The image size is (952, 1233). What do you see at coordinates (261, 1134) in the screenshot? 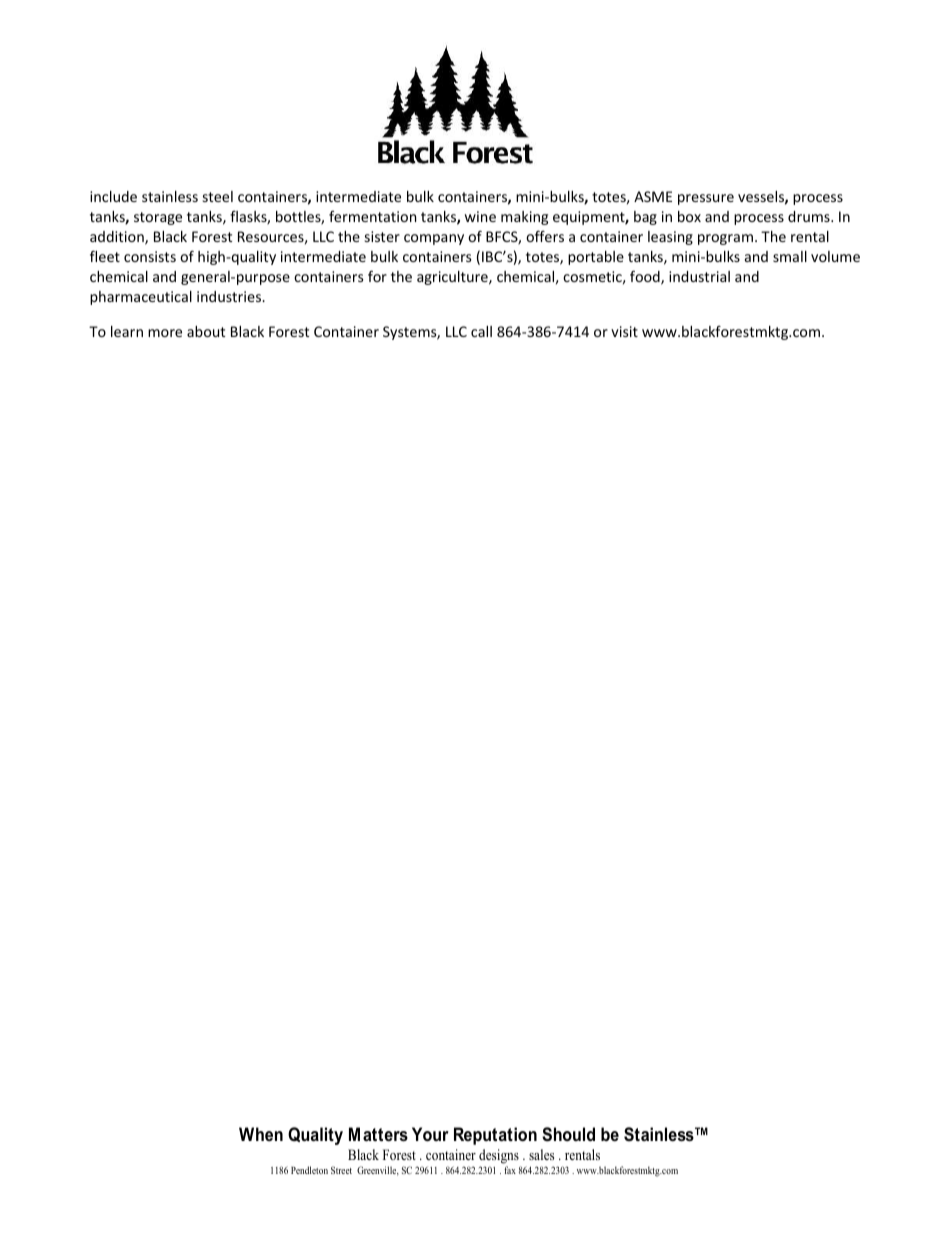
I see `When` at bounding box center [261, 1134].
